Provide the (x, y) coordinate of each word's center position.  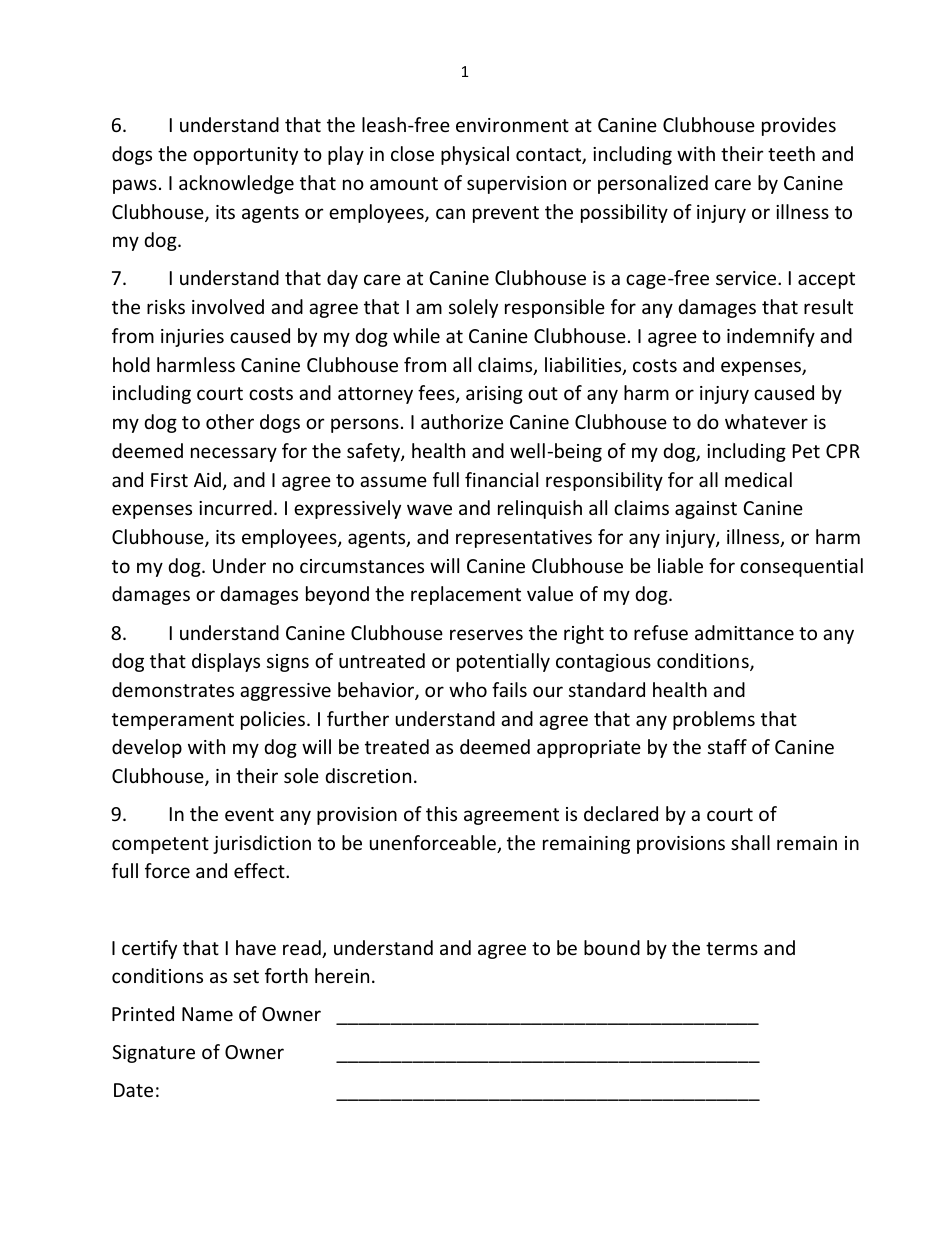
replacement (466, 595)
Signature (153, 1054)
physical (475, 155)
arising (494, 395)
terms (732, 948)
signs (288, 663)
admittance (744, 632)
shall (750, 842)
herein (342, 975)
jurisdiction (262, 844)
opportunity (245, 156)
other (230, 421)
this (441, 813)
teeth (791, 153)
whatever (766, 421)
